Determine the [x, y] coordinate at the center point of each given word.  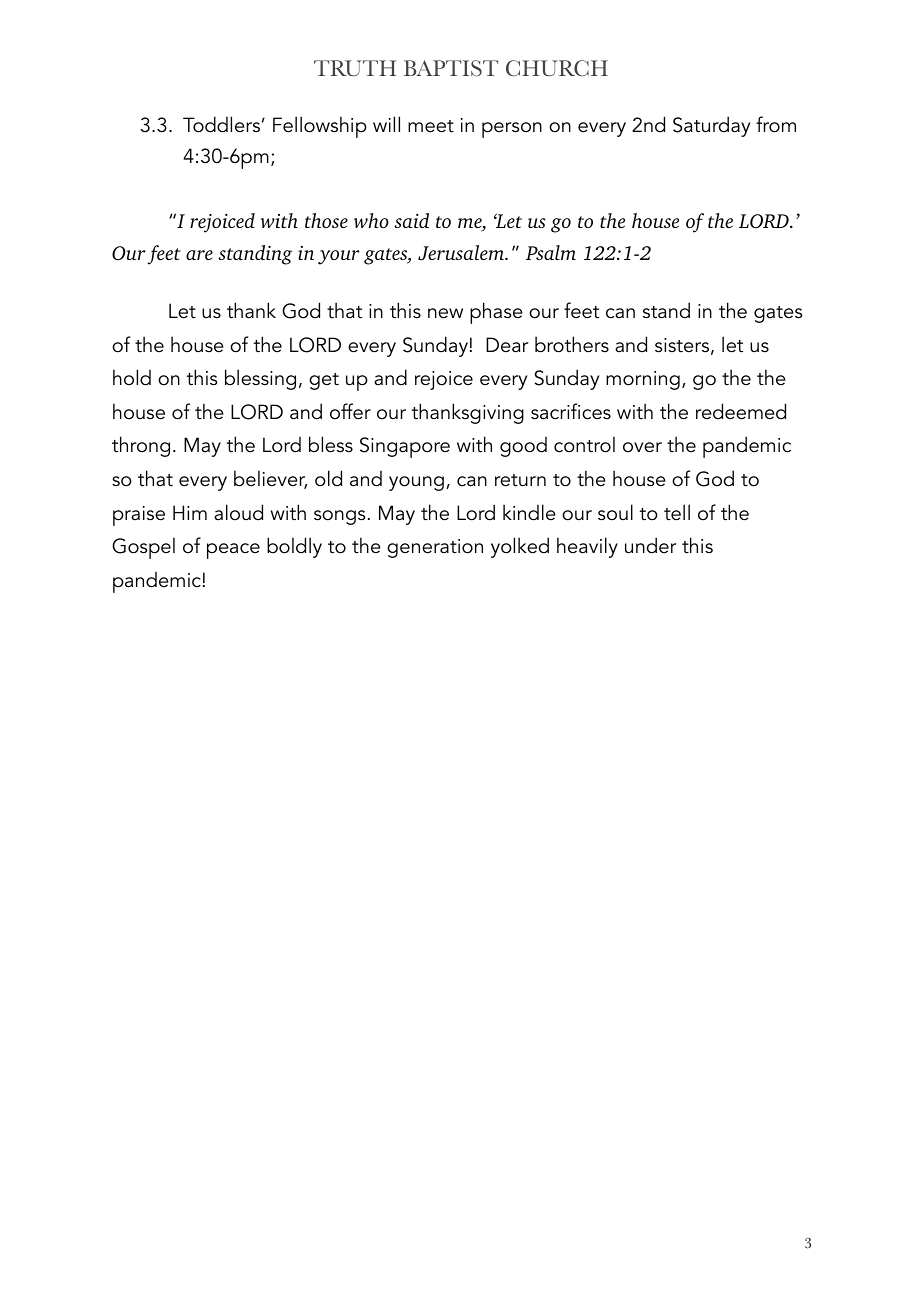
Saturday [711, 126]
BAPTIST [451, 68]
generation [435, 548]
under [650, 545]
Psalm [551, 252]
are [199, 255]
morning [643, 380]
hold [132, 377]
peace [233, 551]
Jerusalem [462, 253]
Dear [507, 345]
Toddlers [221, 124]
